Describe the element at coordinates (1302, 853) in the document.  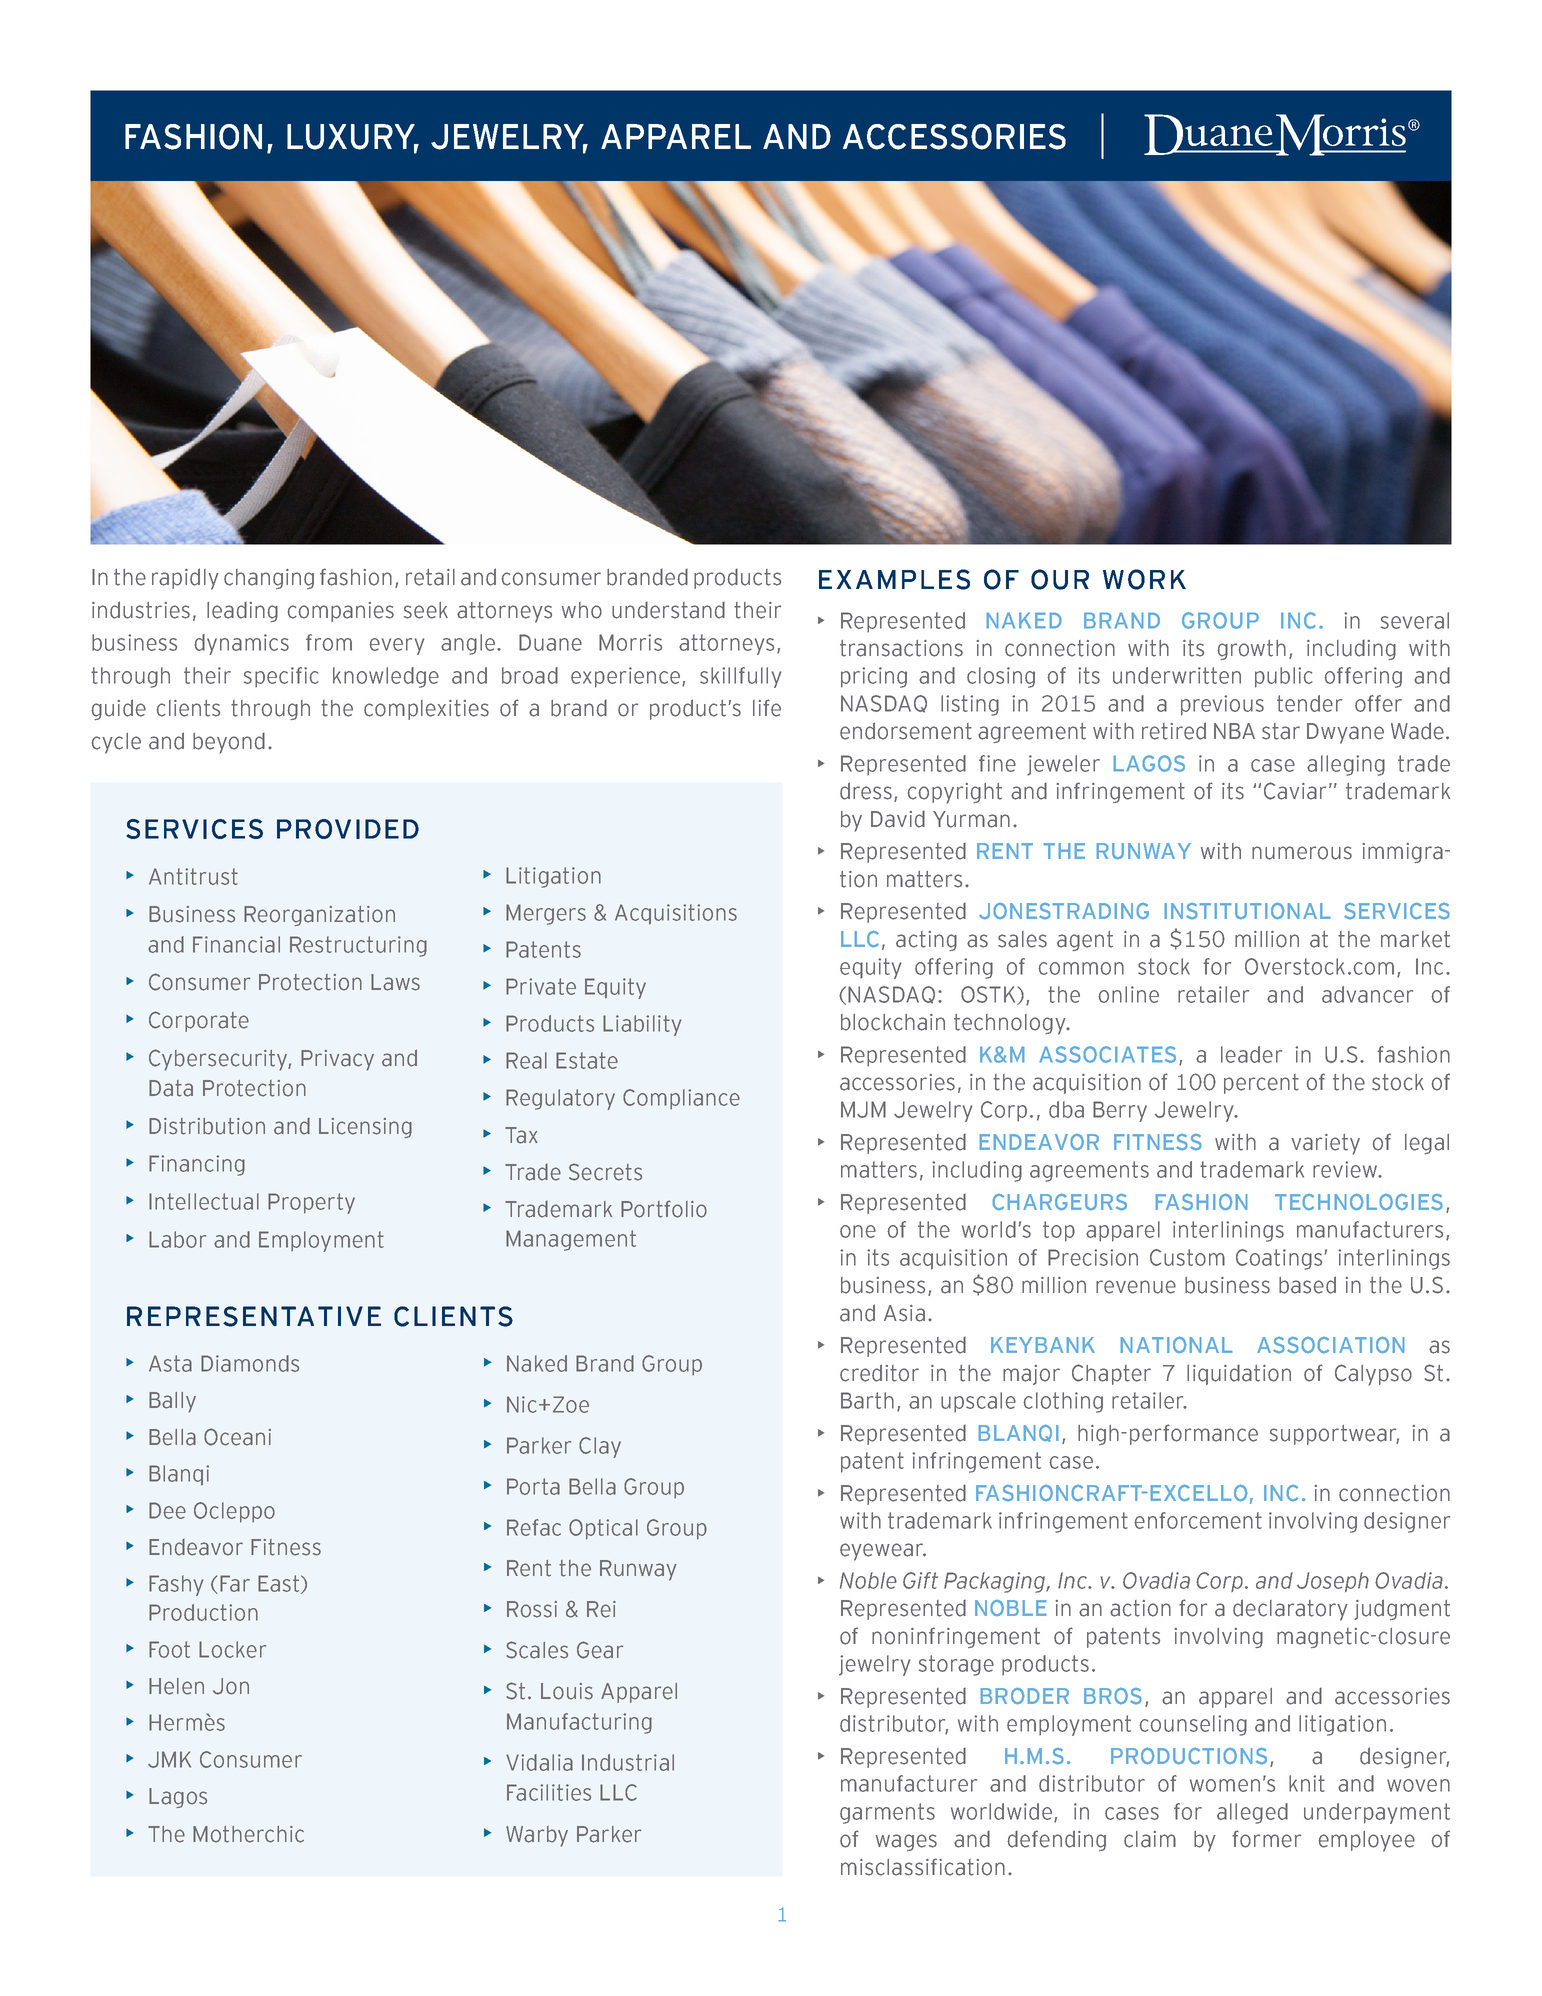
I see `numerous` at that location.
